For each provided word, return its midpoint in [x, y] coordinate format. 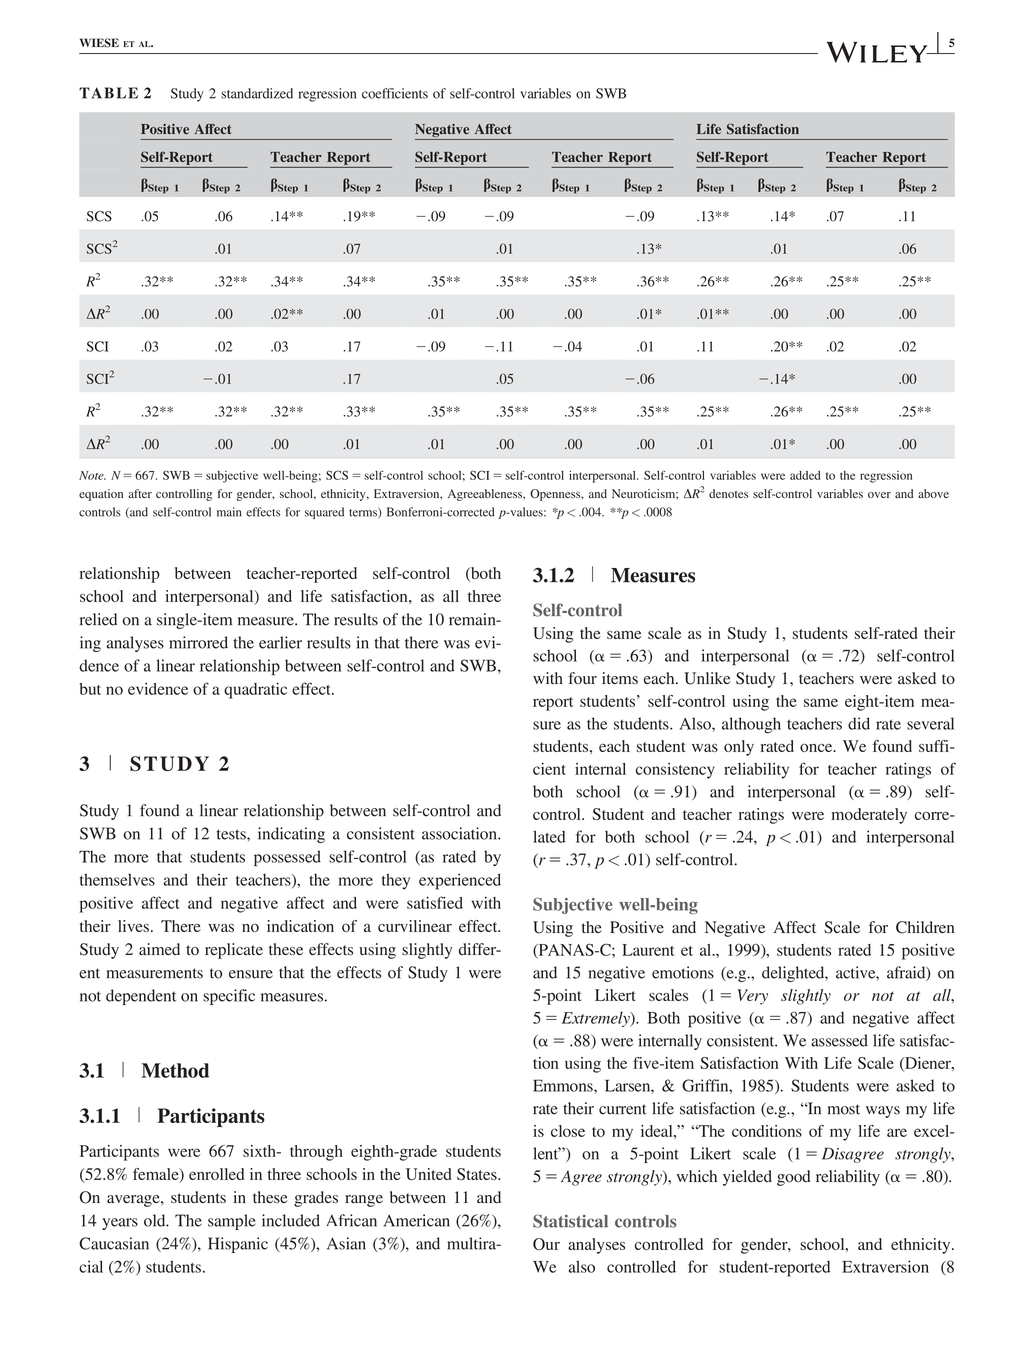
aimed [159, 949]
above [933, 493]
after [140, 493]
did [859, 723]
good [794, 1178]
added [805, 475]
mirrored [198, 642]
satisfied [435, 902]
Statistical [570, 1221]
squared [324, 513]
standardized [257, 93]
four [582, 678]
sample [232, 1222]
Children [925, 927]
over [879, 495]
